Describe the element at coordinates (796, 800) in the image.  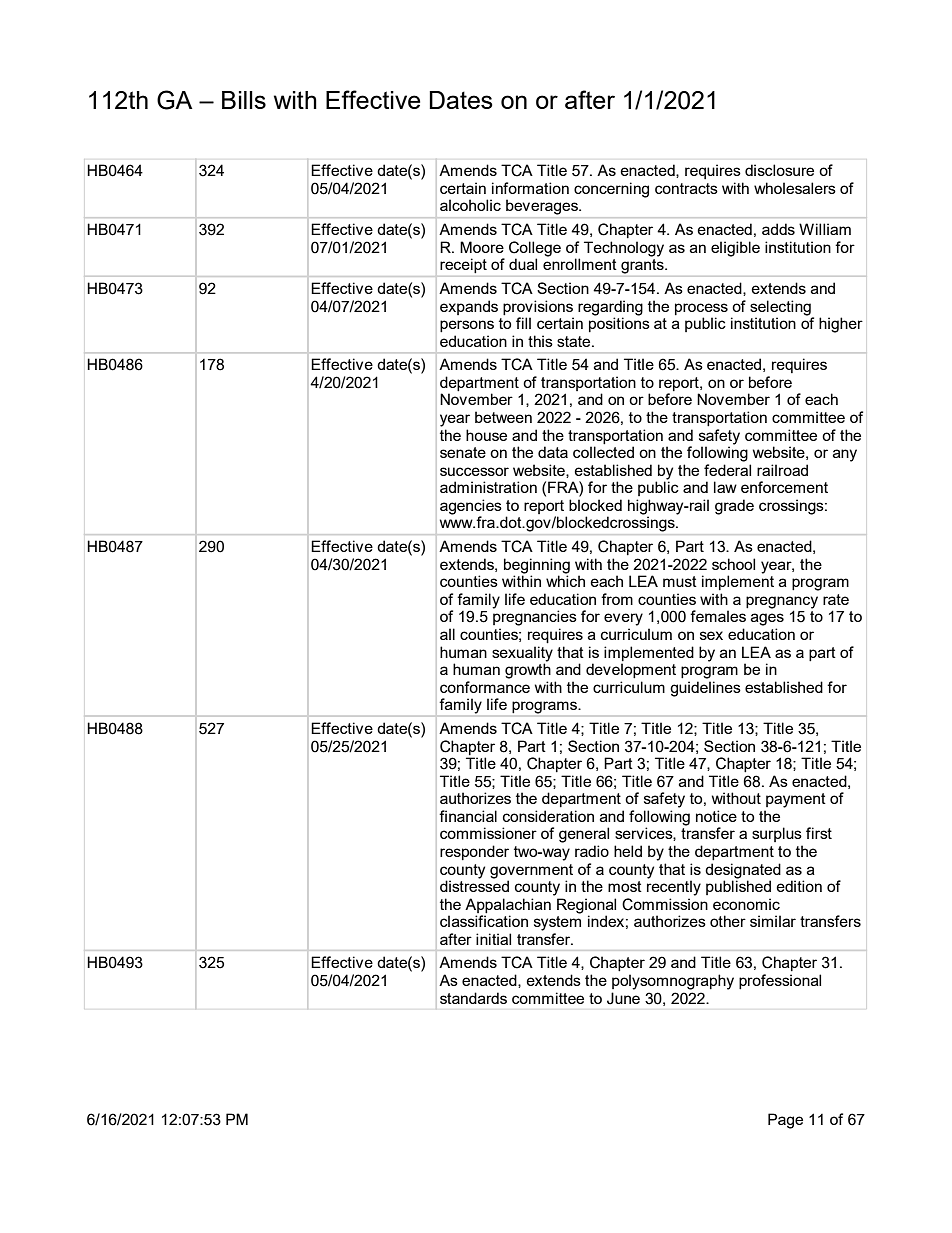
I see `payment` at that location.
